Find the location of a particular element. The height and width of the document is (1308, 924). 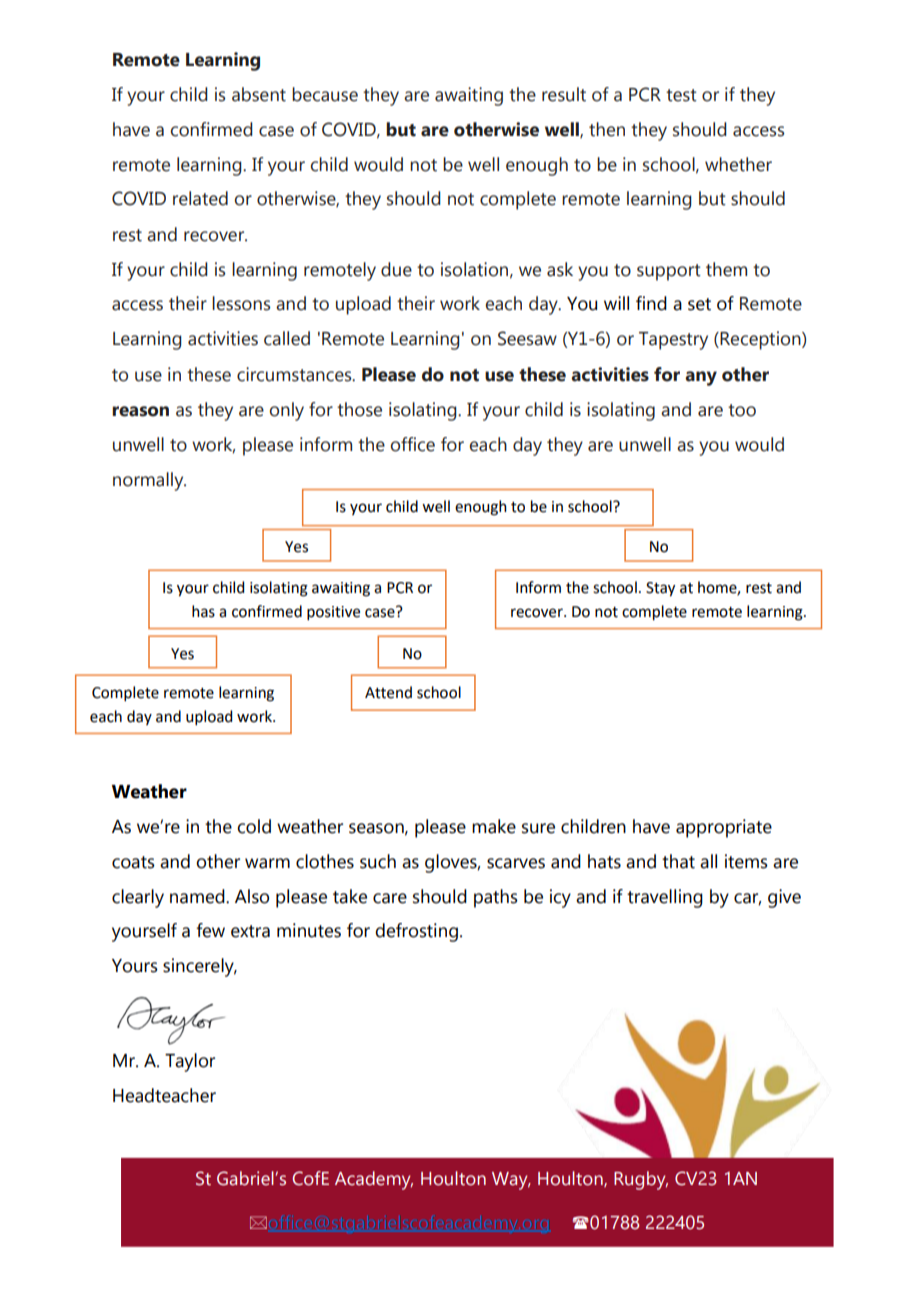

Rugby is located at coordinates (641, 1180).
